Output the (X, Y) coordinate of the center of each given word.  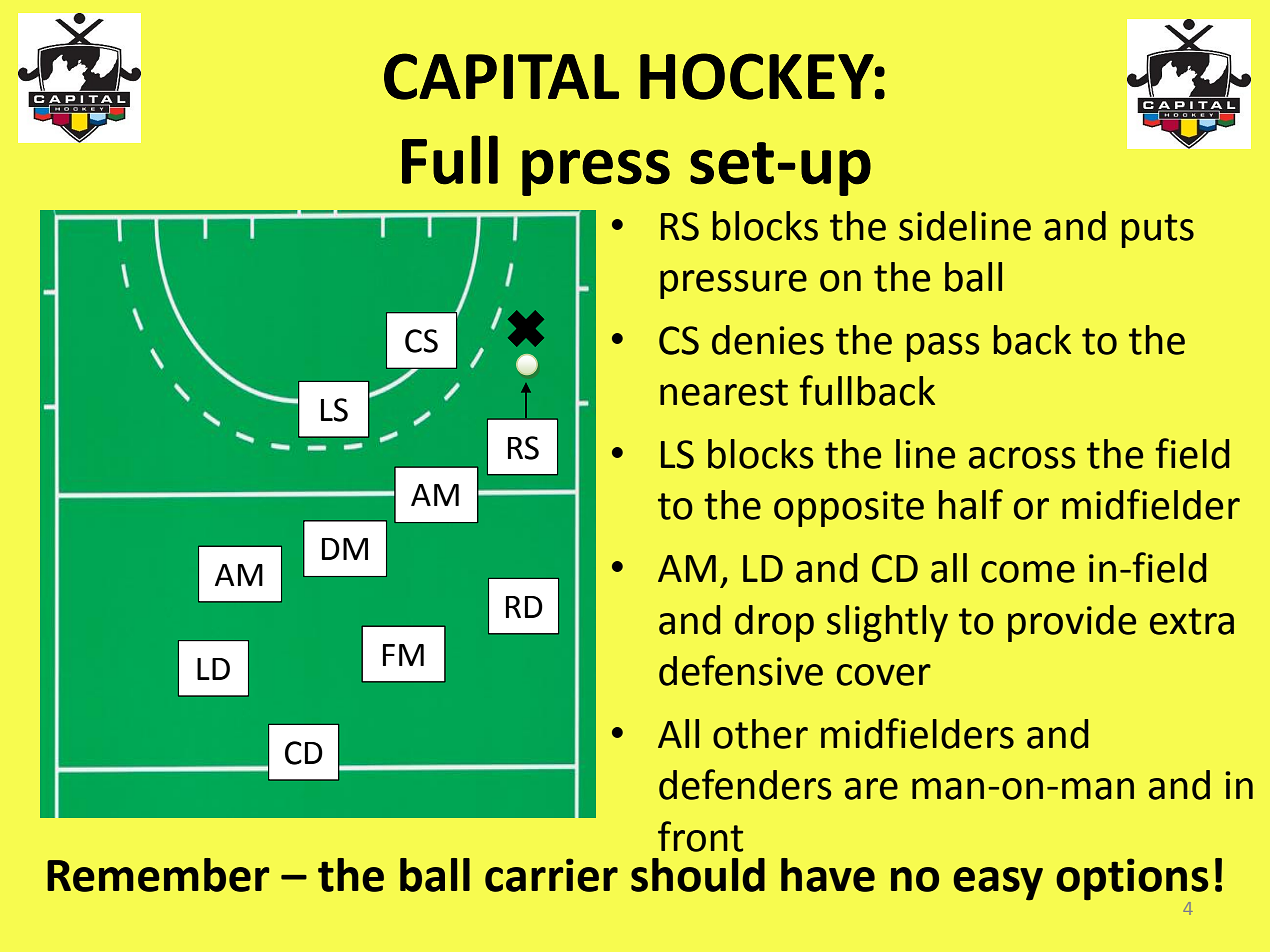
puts (1158, 231)
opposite (849, 509)
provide (1072, 623)
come (1028, 572)
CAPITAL (501, 76)
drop (774, 623)
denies (768, 340)
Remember (158, 875)
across (1022, 458)
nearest (724, 392)
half (971, 504)
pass (943, 347)
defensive (741, 670)
